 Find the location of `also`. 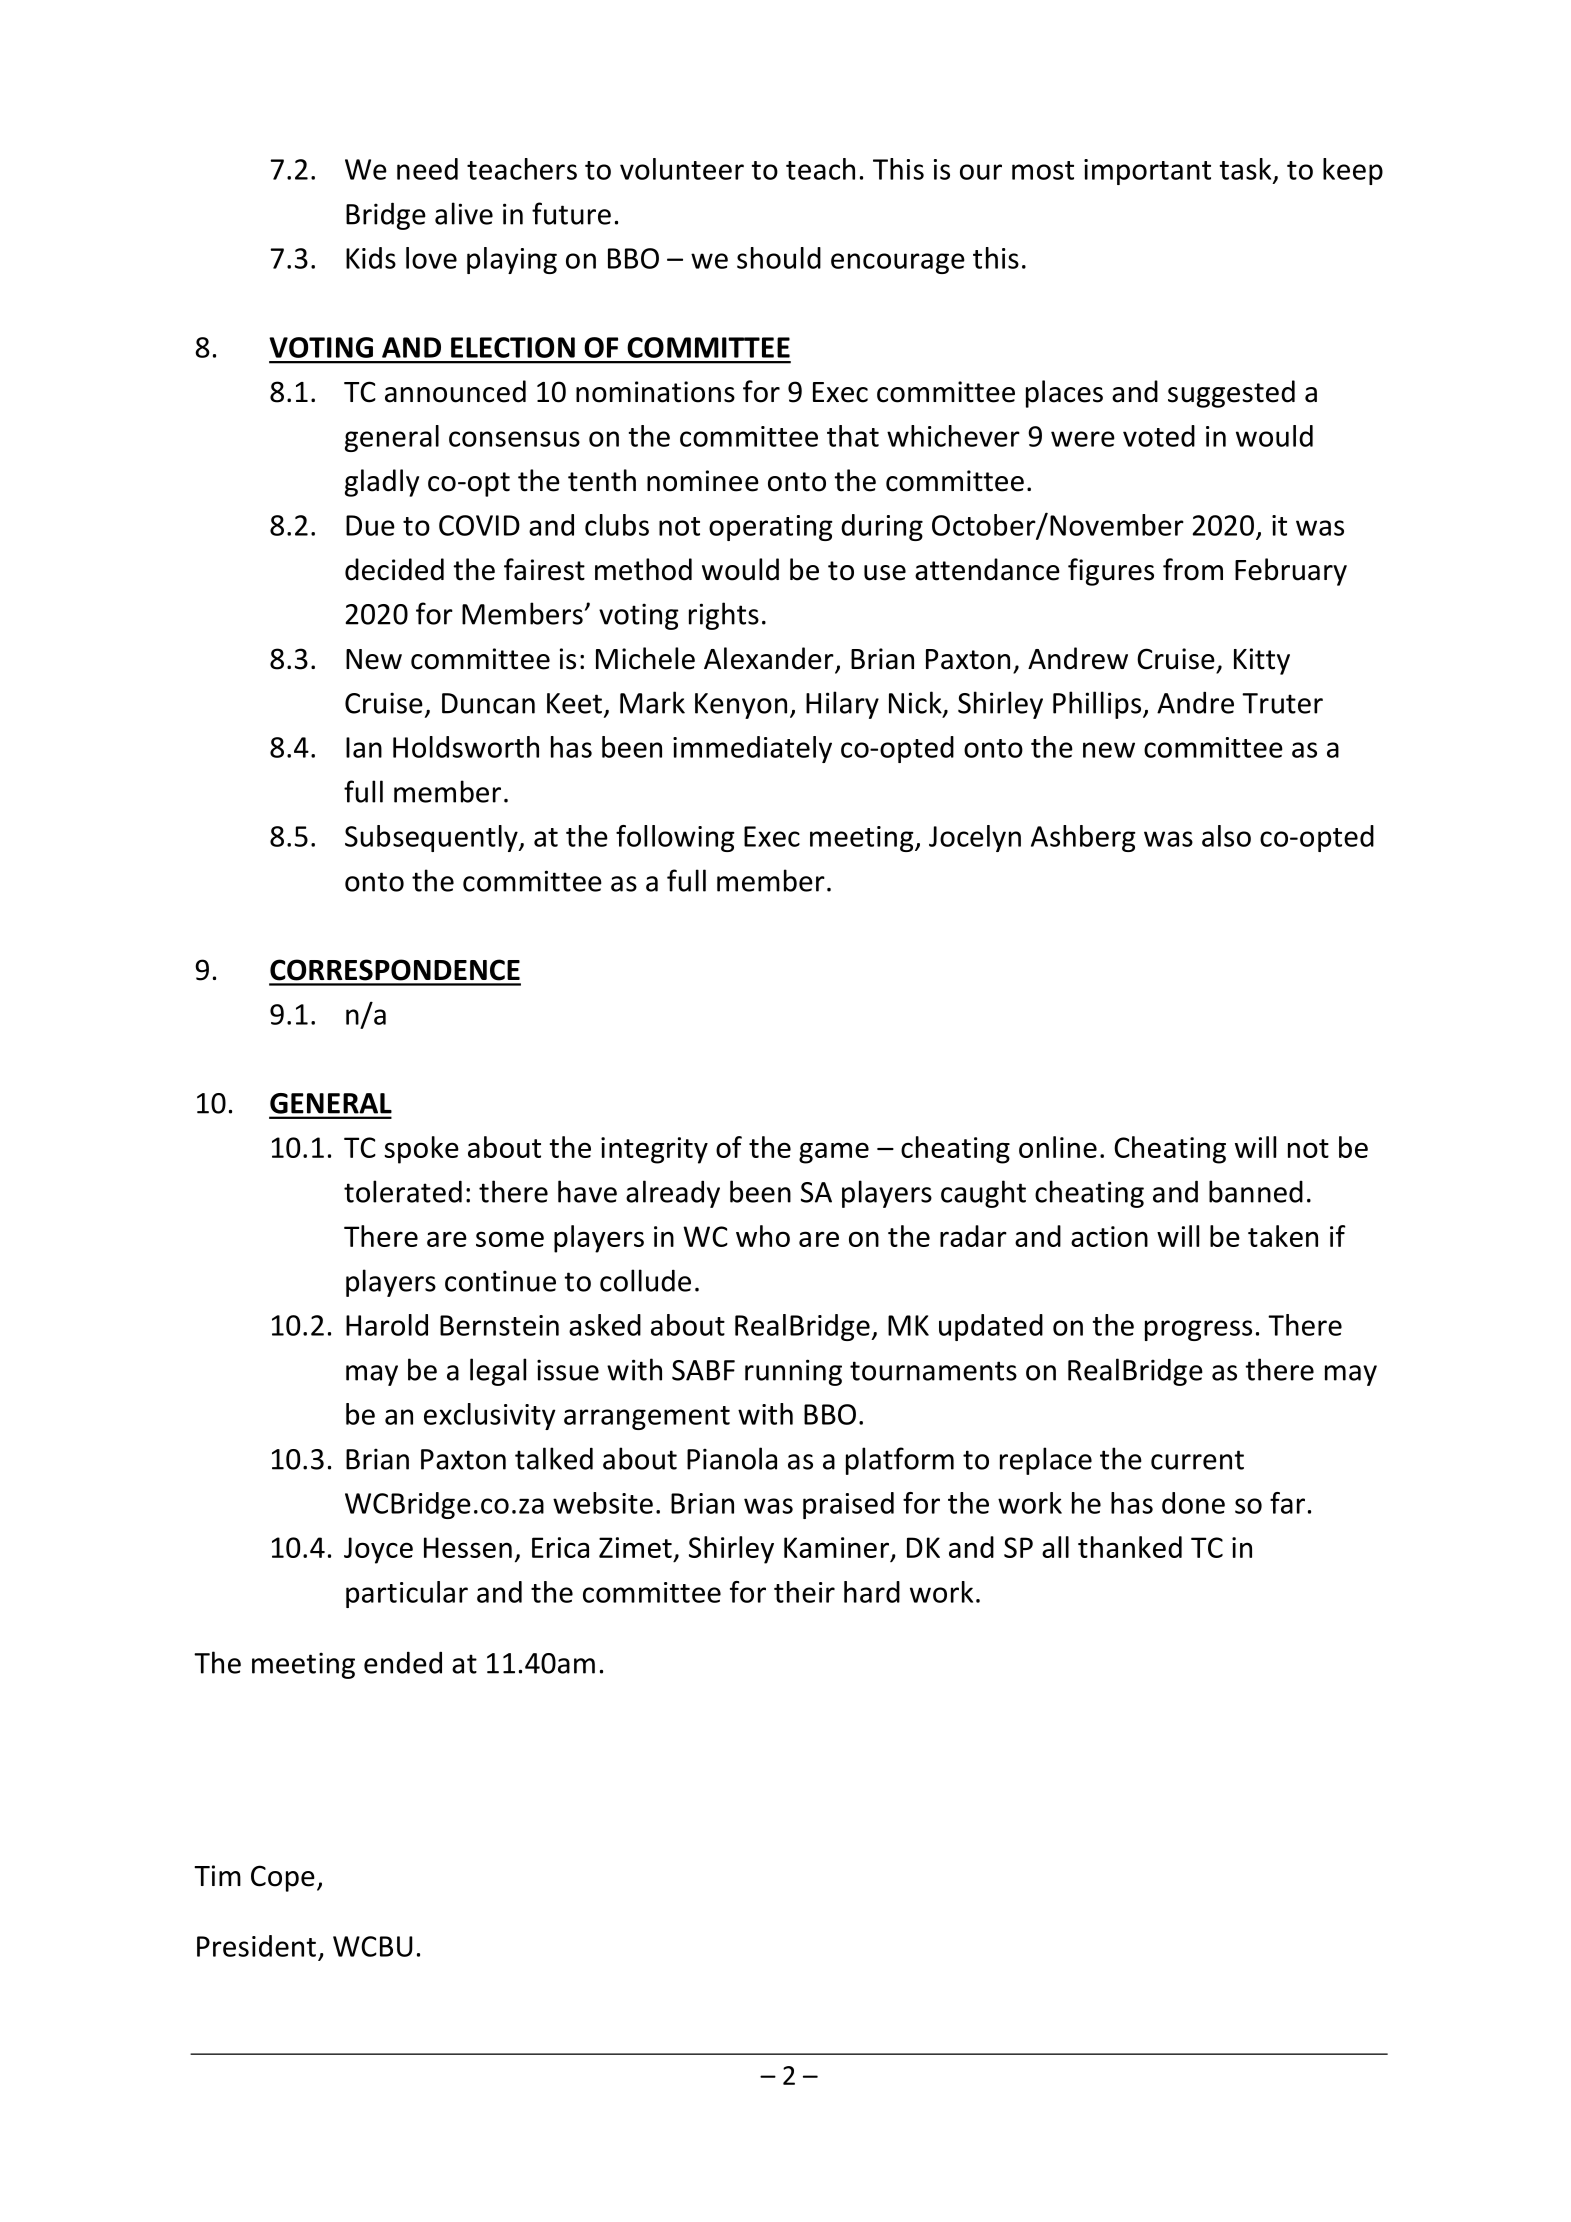

also is located at coordinates (1226, 836).
